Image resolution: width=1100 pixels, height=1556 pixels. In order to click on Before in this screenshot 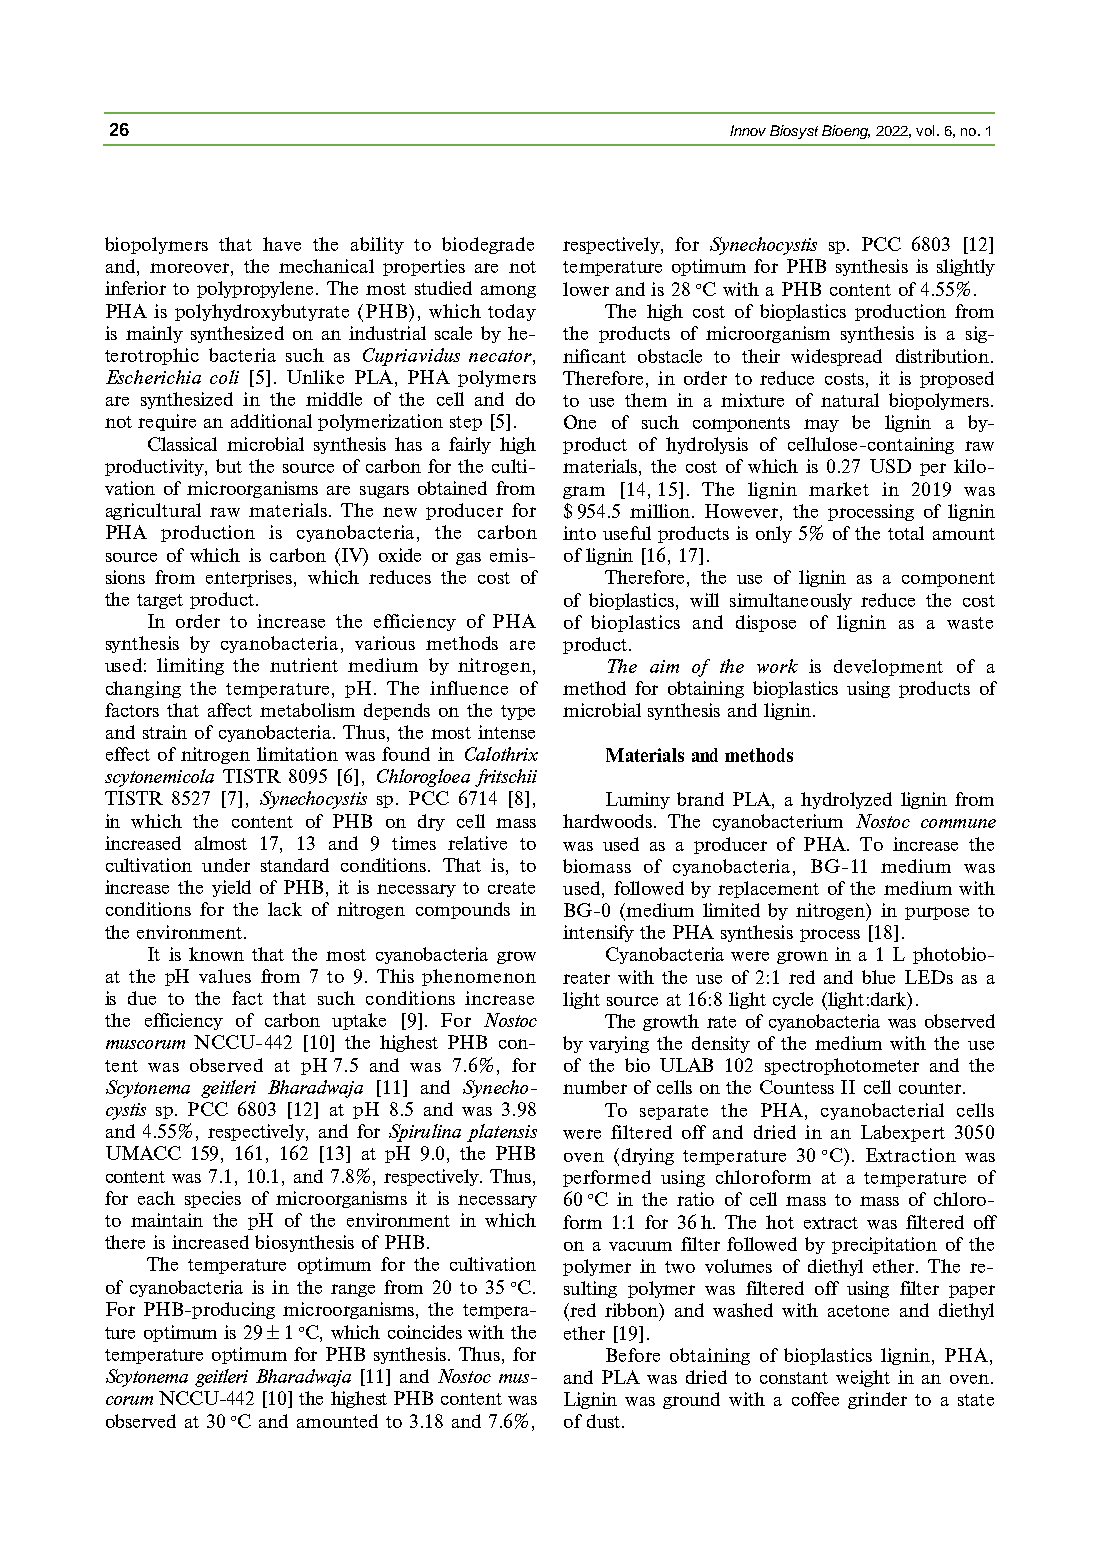, I will do `click(633, 1355)`.
